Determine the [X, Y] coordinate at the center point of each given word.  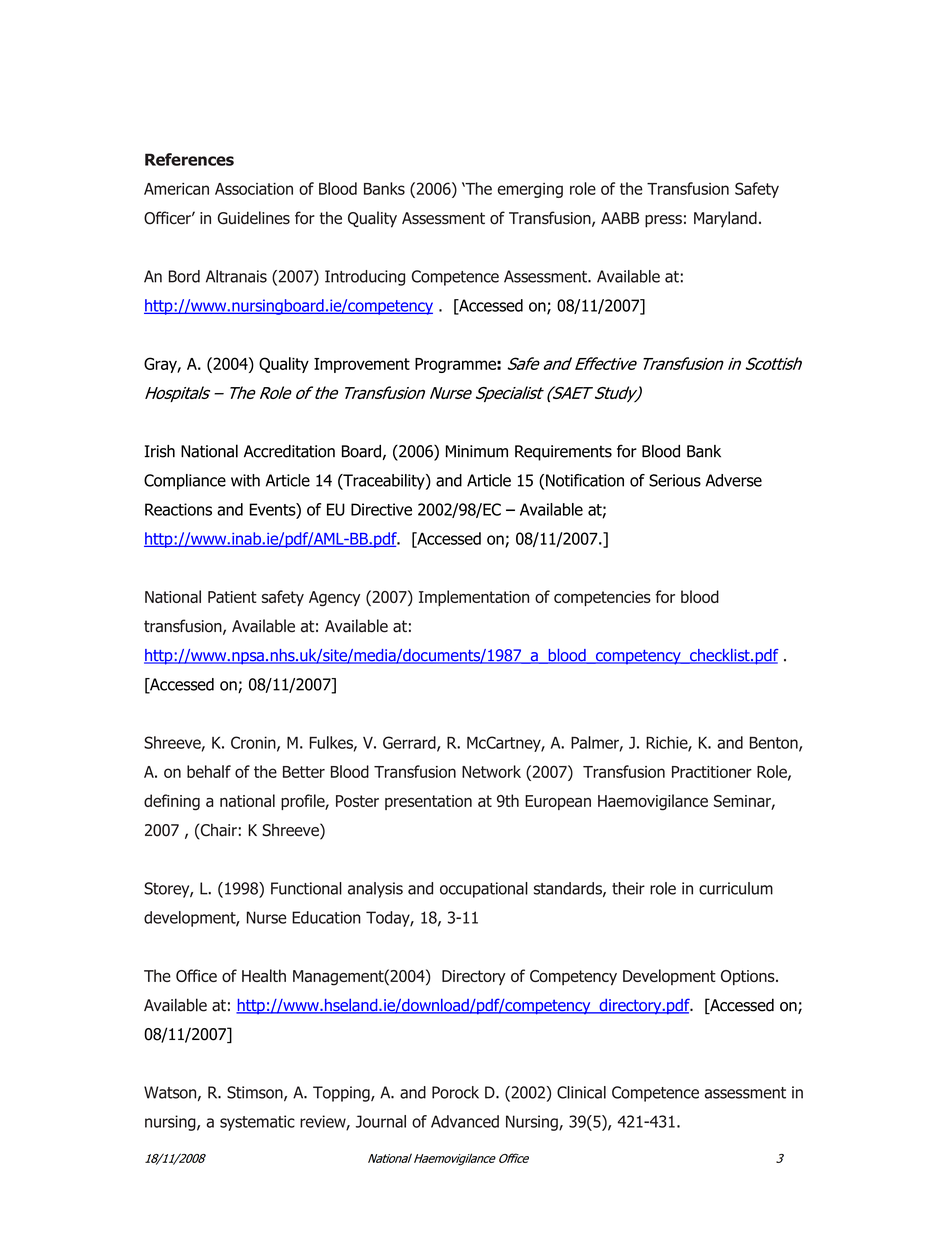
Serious [675, 480]
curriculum [736, 888]
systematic [257, 1123]
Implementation [474, 598]
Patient [232, 597]
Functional [306, 888]
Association [254, 189]
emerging [530, 190]
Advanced [465, 1121]
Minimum [477, 451]
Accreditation [289, 451]
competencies [602, 598]
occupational [484, 890]
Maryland [725, 219]
